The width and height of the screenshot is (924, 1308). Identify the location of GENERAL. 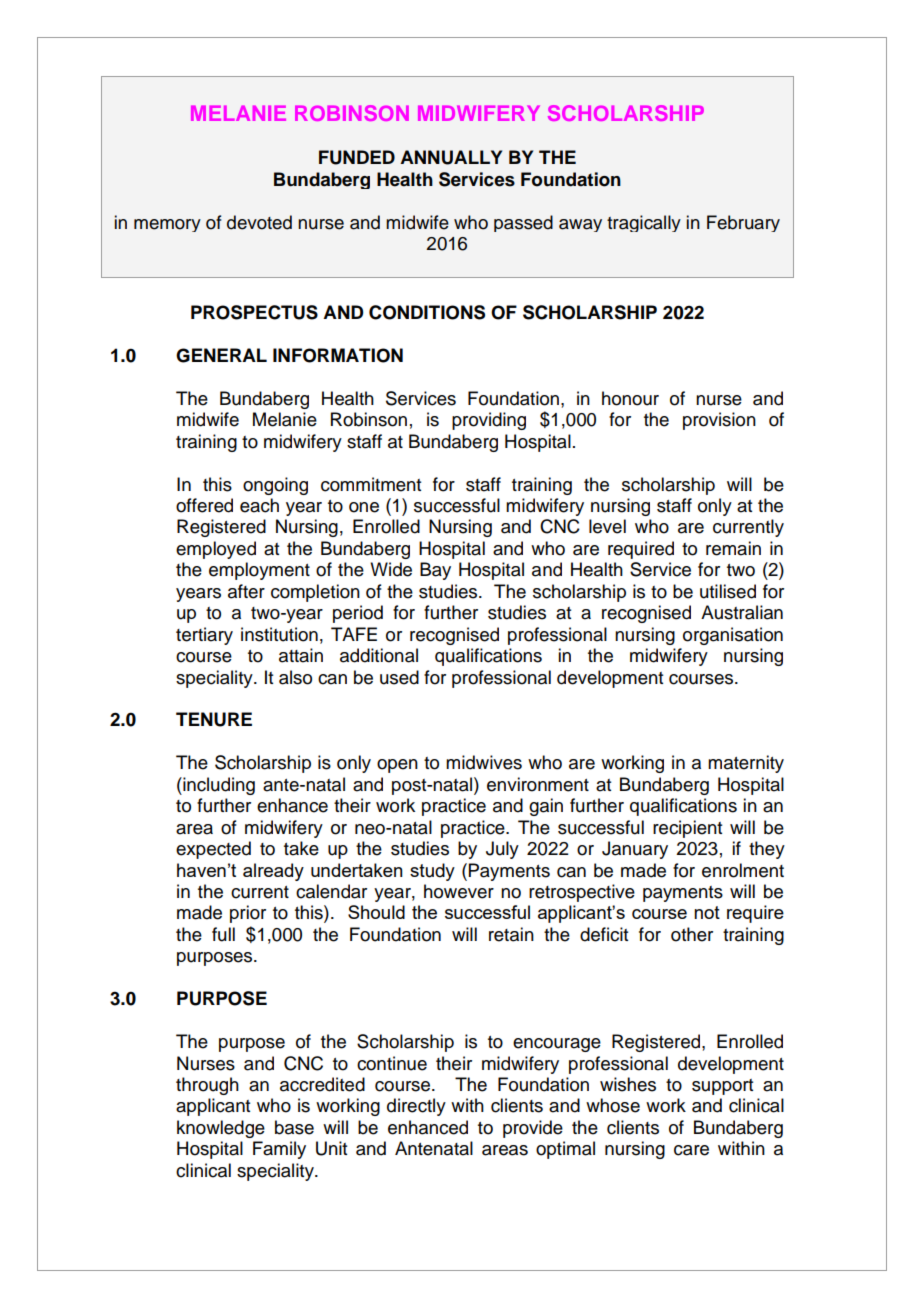
(221, 355).
